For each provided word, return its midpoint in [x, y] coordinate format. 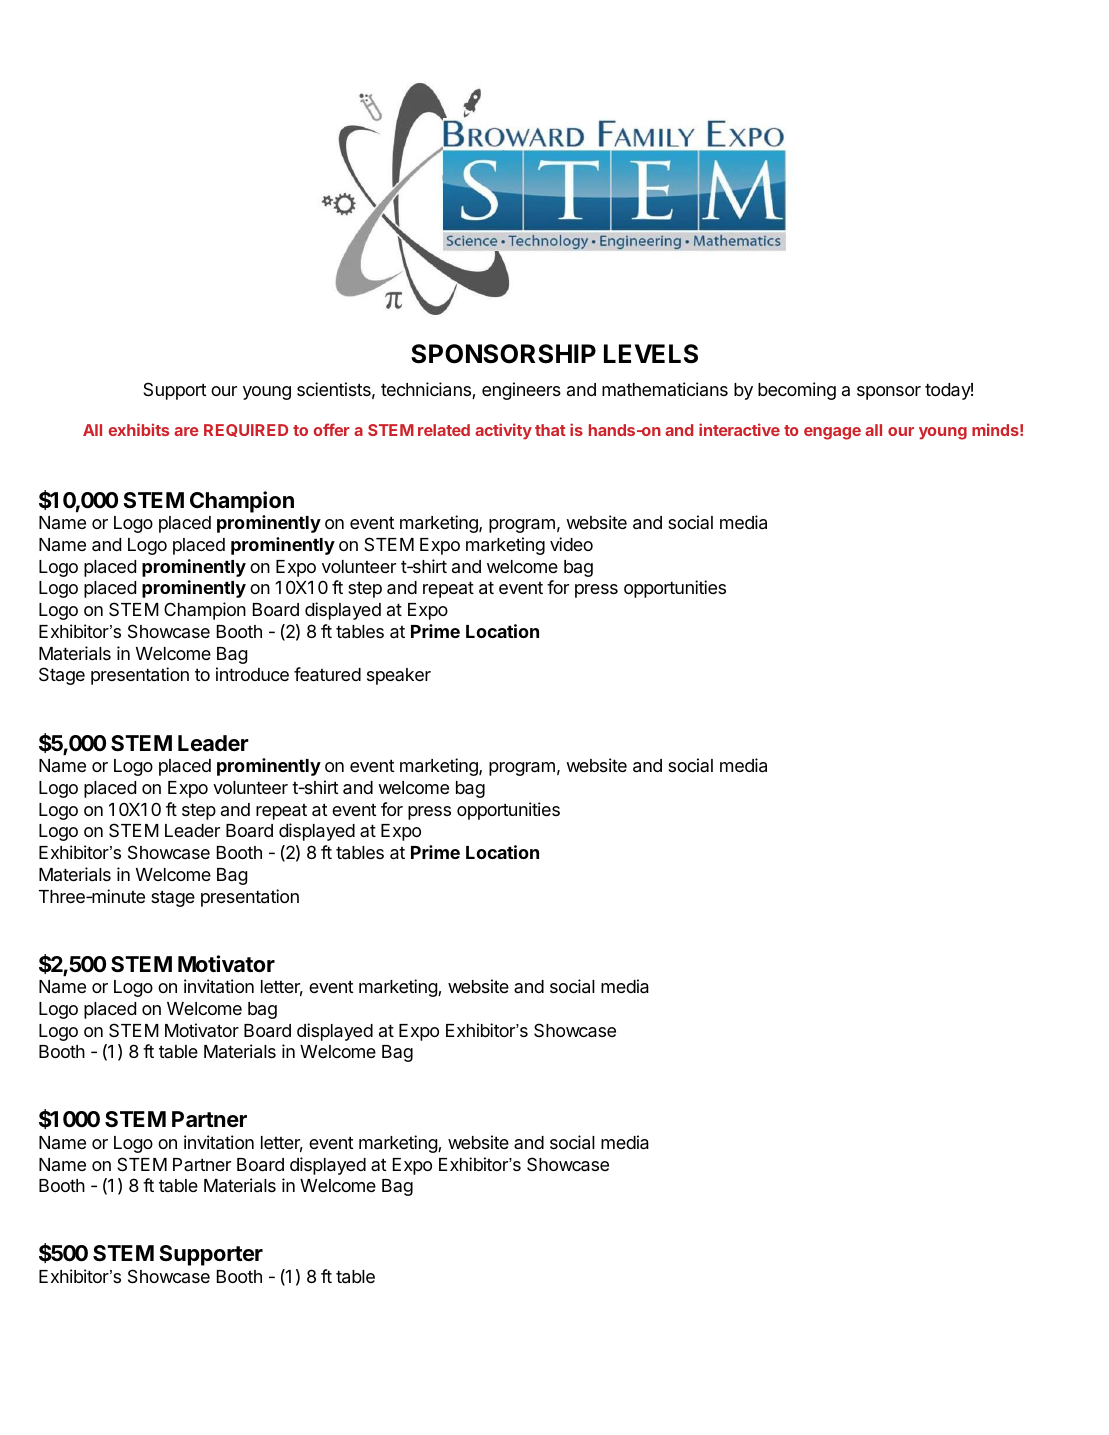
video [571, 544]
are [186, 431]
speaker [399, 676]
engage [832, 433]
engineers [521, 391]
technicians [427, 390]
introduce [252, 674]
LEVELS [651, 354]
